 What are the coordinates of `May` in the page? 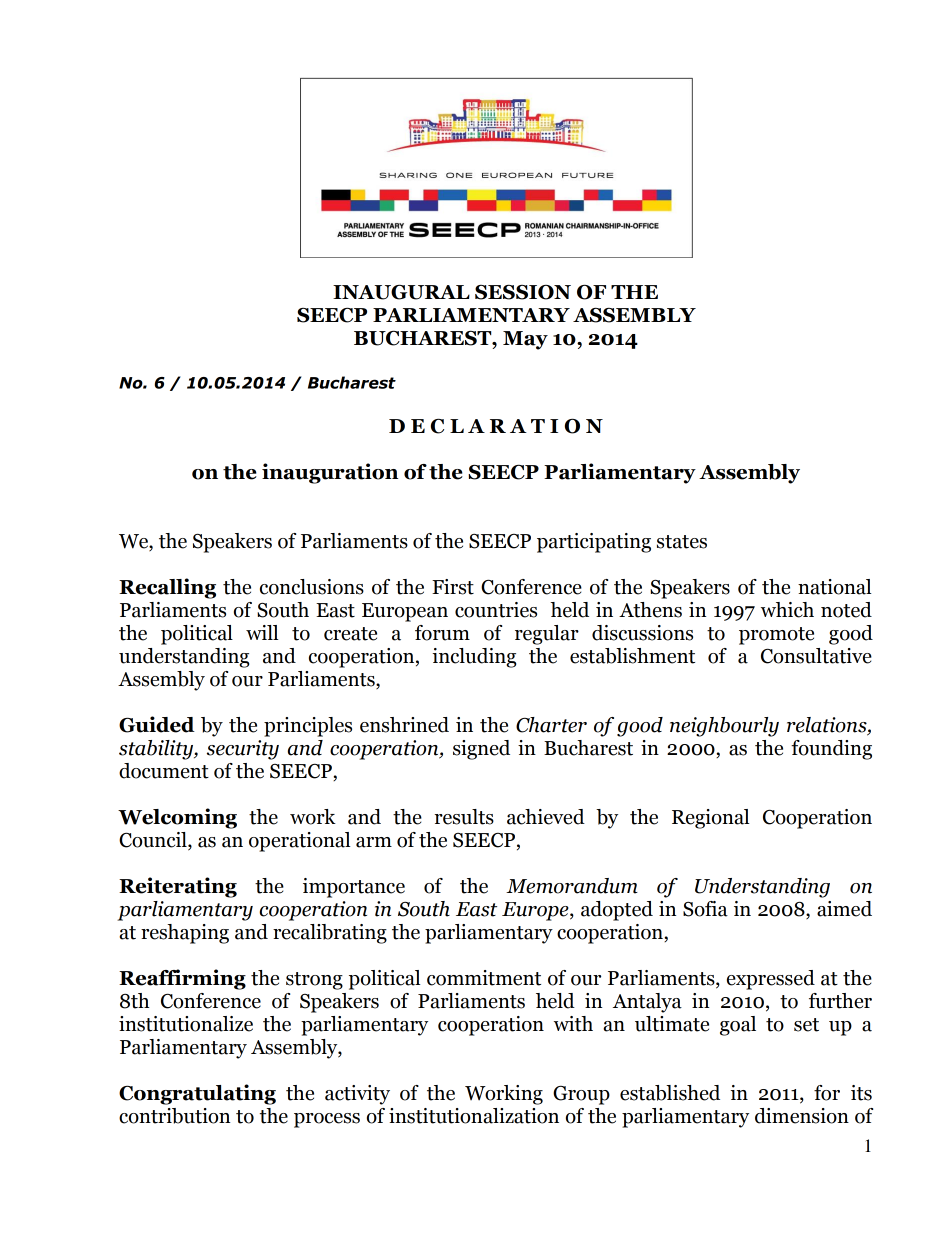 It's located at (525, 340).
